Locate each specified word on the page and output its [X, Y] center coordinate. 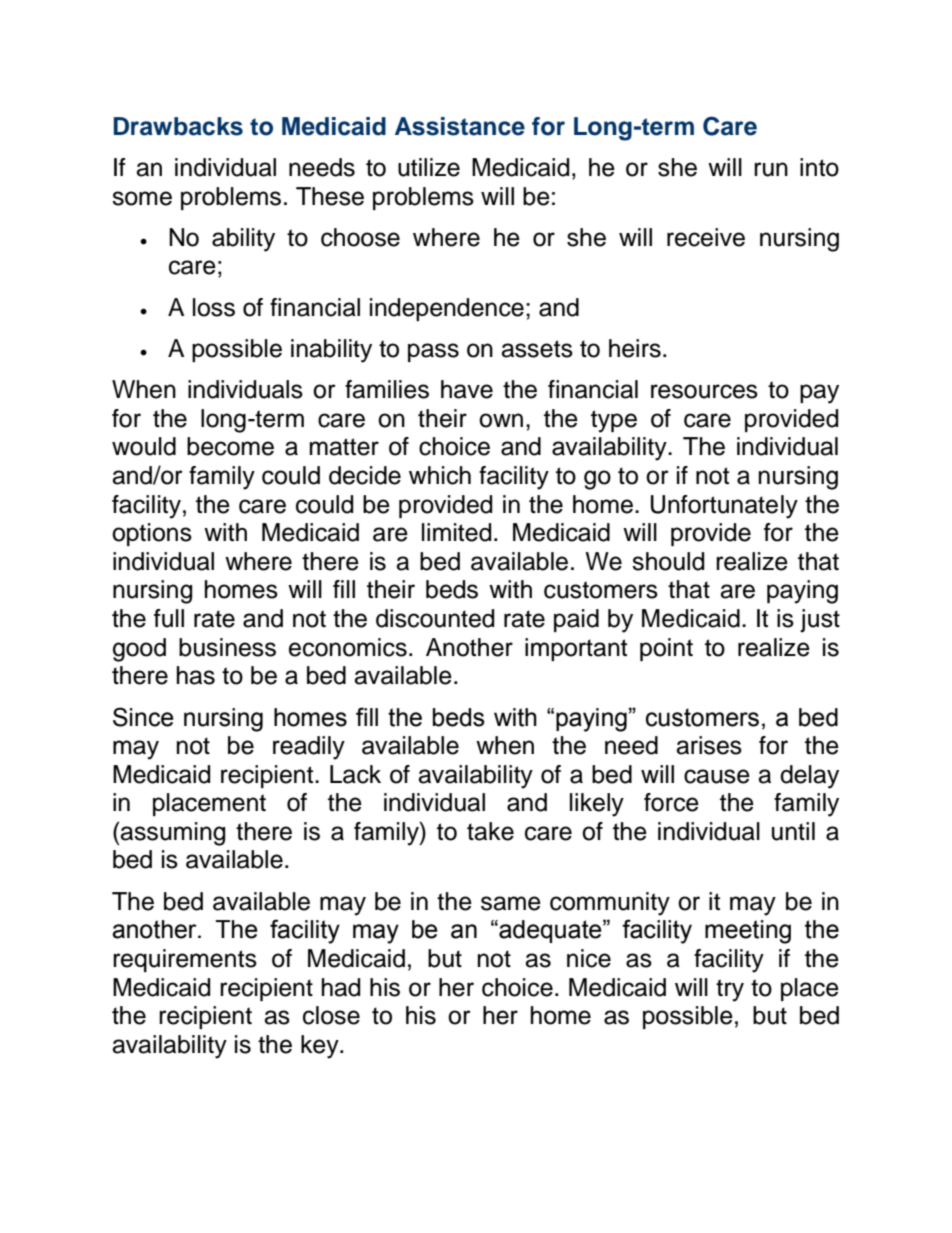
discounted [435, 618]
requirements [185, 960]
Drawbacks [178, 126]
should [668, 561]
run [771, 169]
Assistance [460, 126]
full [169, 618]
